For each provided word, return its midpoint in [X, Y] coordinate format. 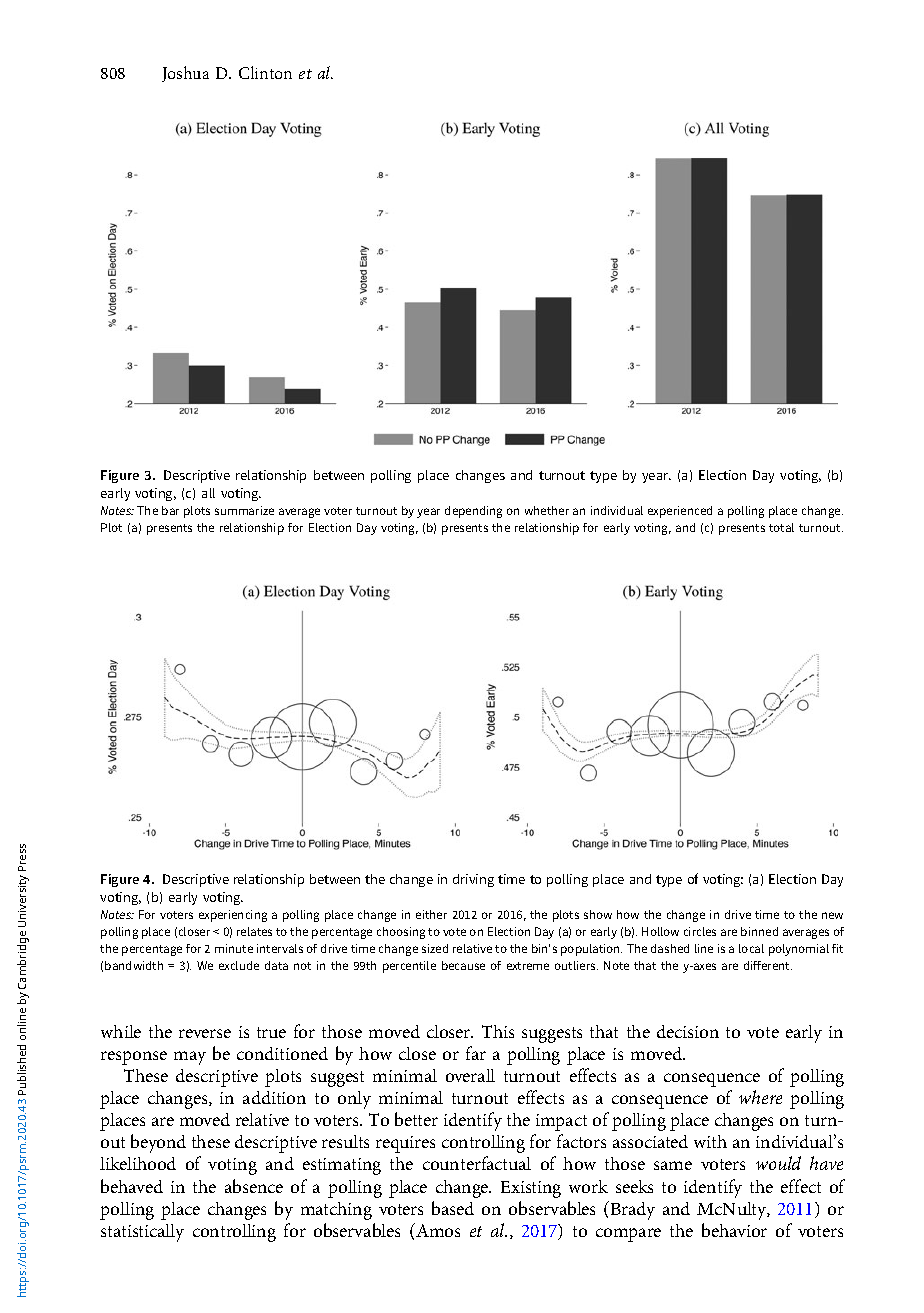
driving [473, 880]
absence [254, 1186]
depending [473, 512]
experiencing [233, 916]
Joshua [185, 74]
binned [759, 931]
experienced [680, 512]
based [453, 1208]
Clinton [265, 72]
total [781, 527]
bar [170, 510]
